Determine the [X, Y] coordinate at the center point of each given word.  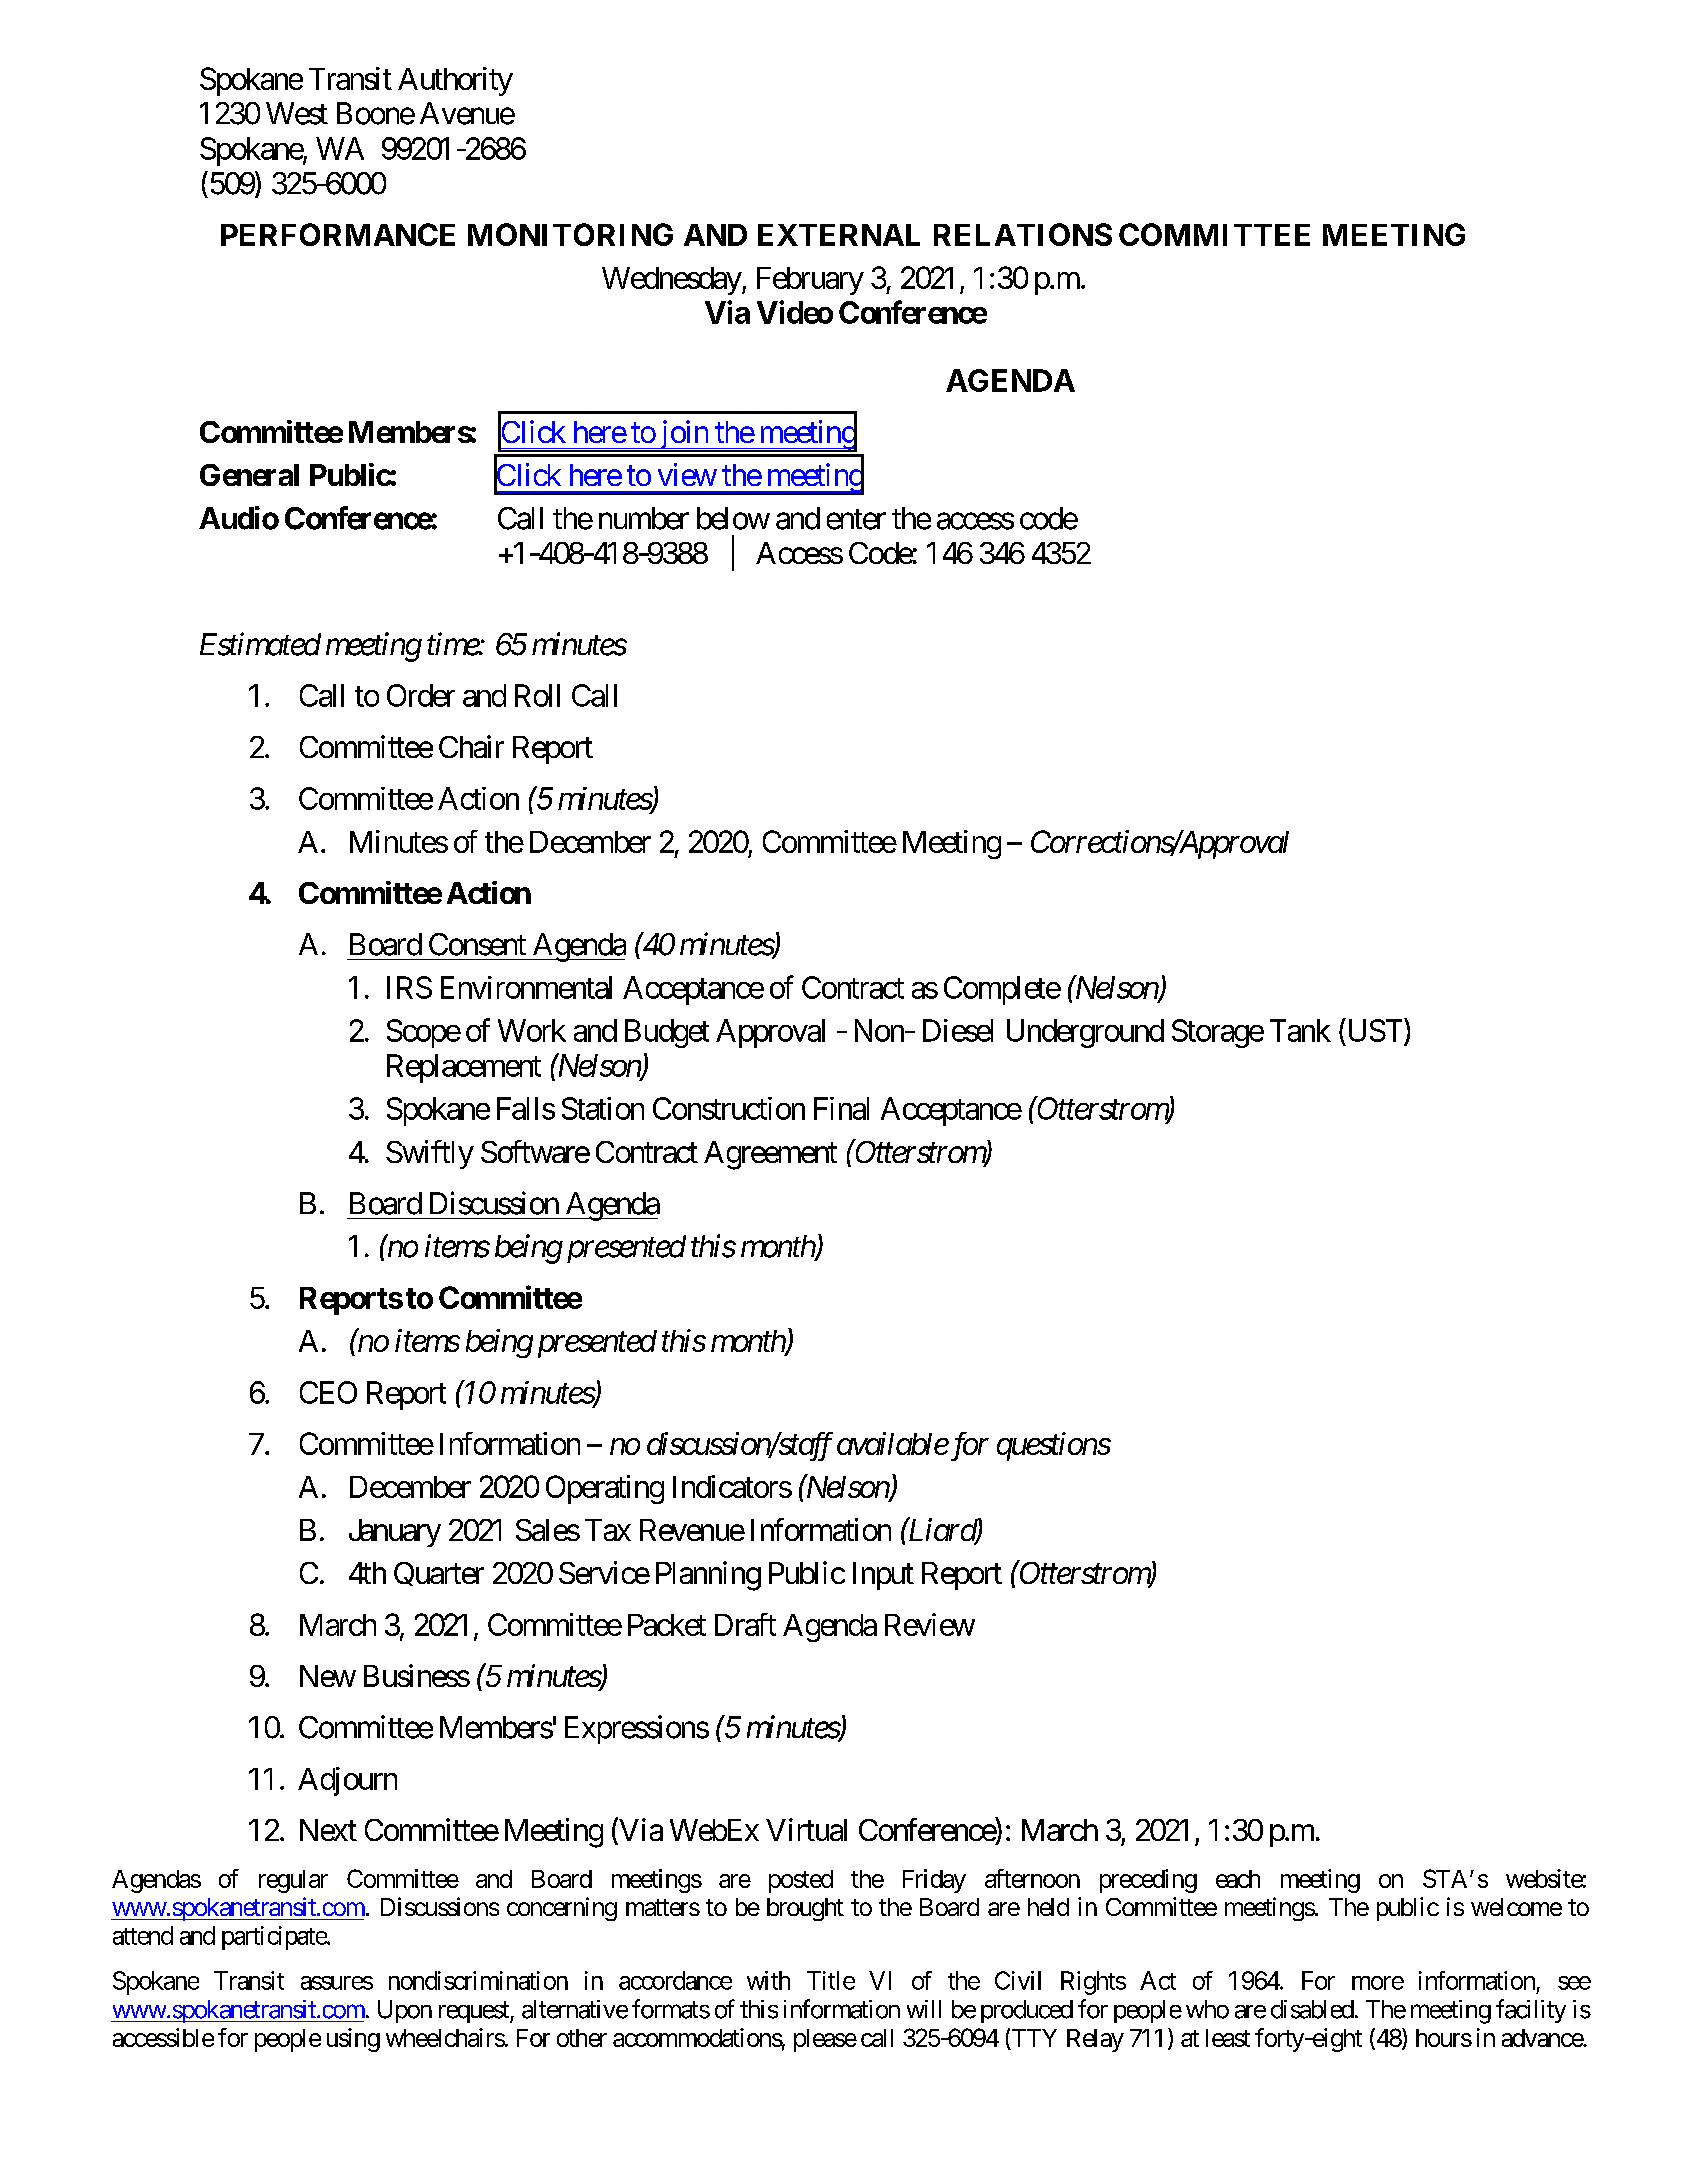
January [395, 1533]
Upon [405, 2011]
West [297, 113]
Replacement [464, 1068]
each [1238, 1879]
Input [883, 1576]
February [810, 281]
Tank [1300, 1030]
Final [841, 1108]
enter [856, 519]
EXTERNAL [839, 235]
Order [421, 695]
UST [1373, 1031]
